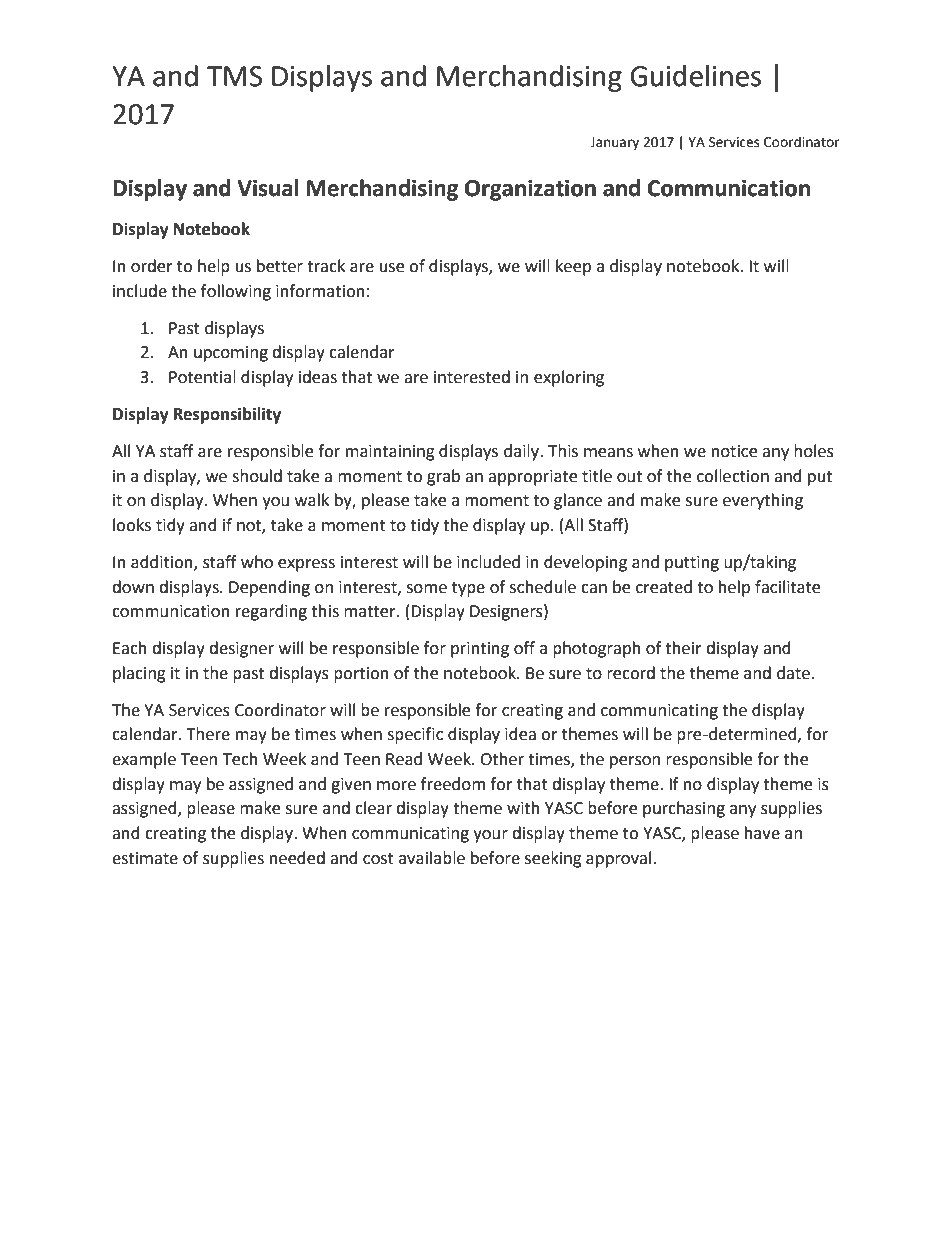 This screenshot has height=1233, width=952. I want to click on your, so click(490, 836).
